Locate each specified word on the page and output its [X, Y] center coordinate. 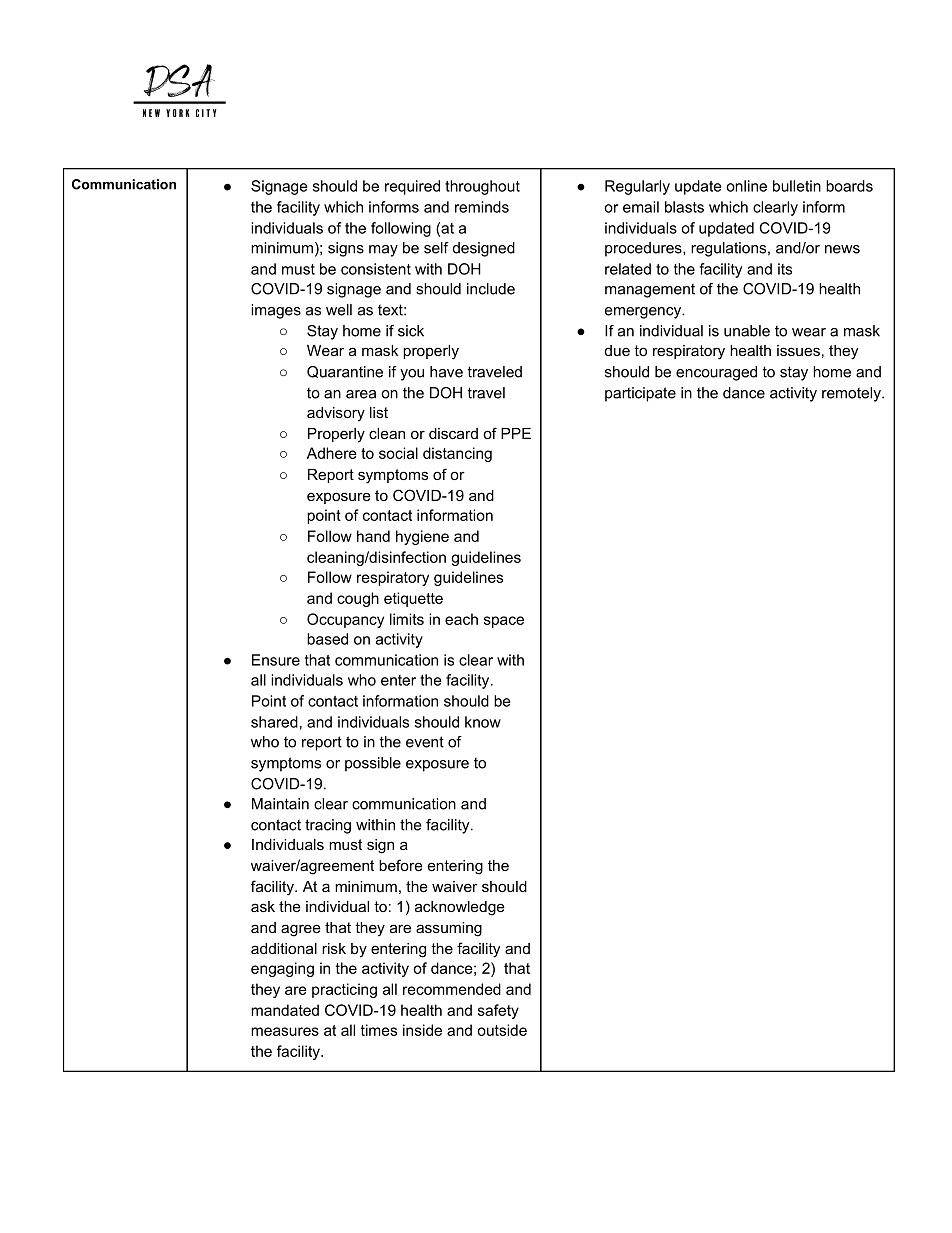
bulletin [797, 186]
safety [498, 1011]
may [383, 251]
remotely [852, 394]
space [504, 622]
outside [502, 1030]
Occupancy [345, 620]
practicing [344, 990]
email [641, 207]
